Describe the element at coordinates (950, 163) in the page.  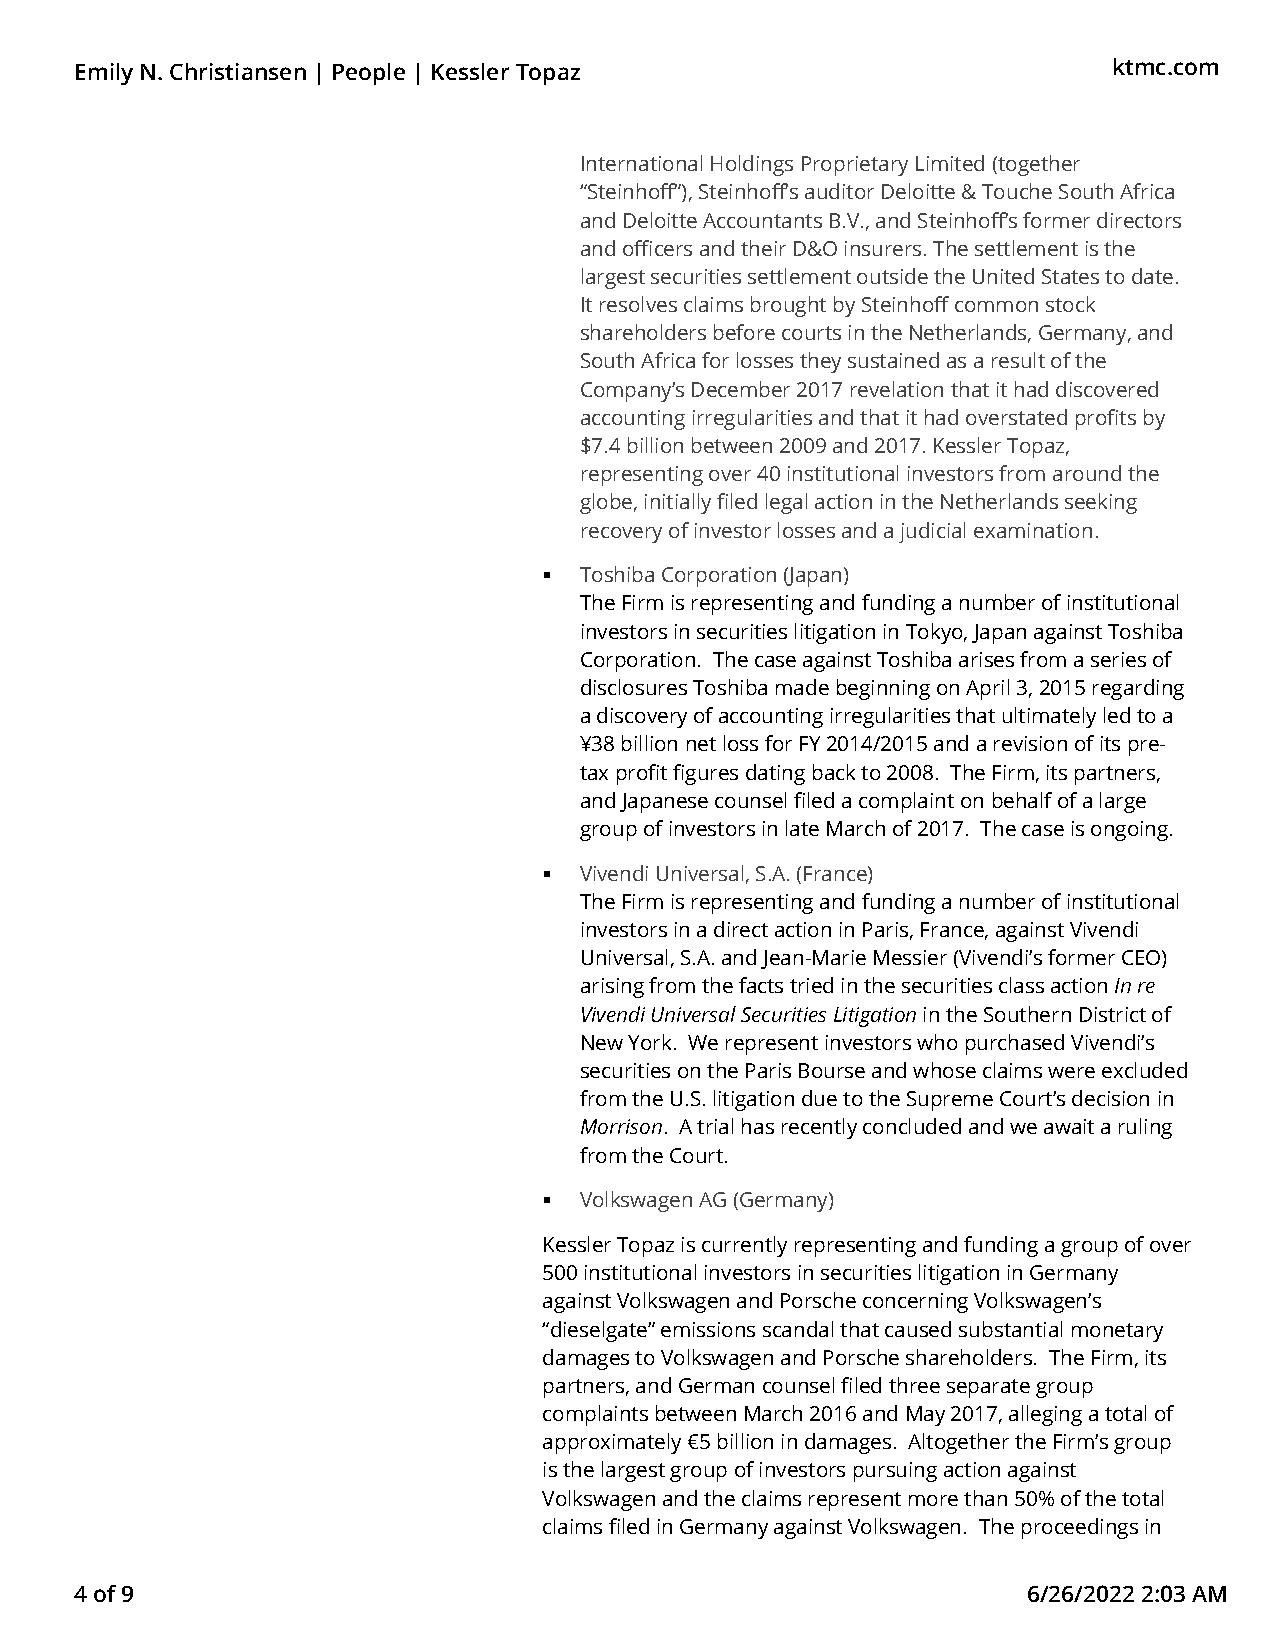
I see `Limited` at that location.
